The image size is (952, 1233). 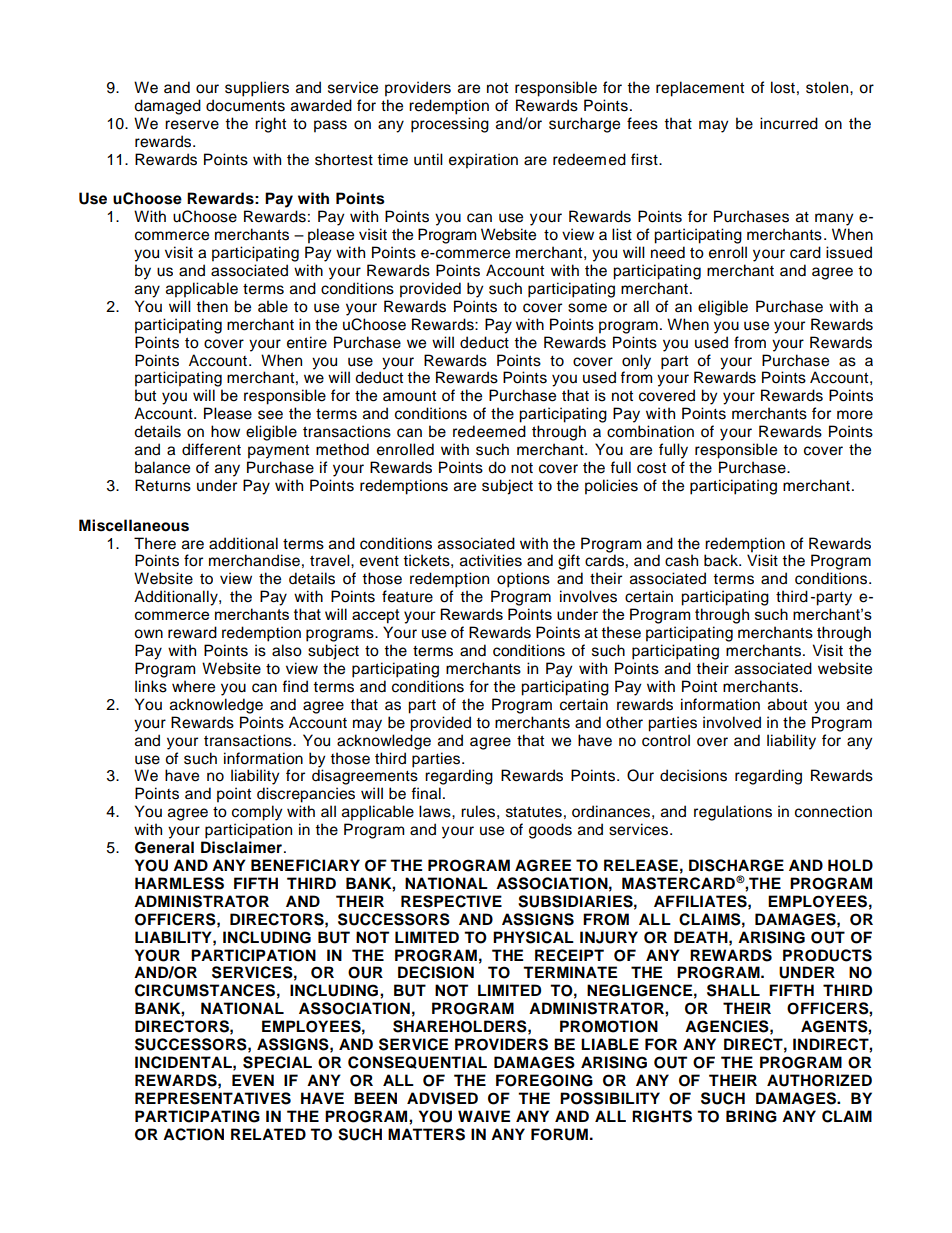 I want to click on WAIVE, so click(x=484, y=1116).
